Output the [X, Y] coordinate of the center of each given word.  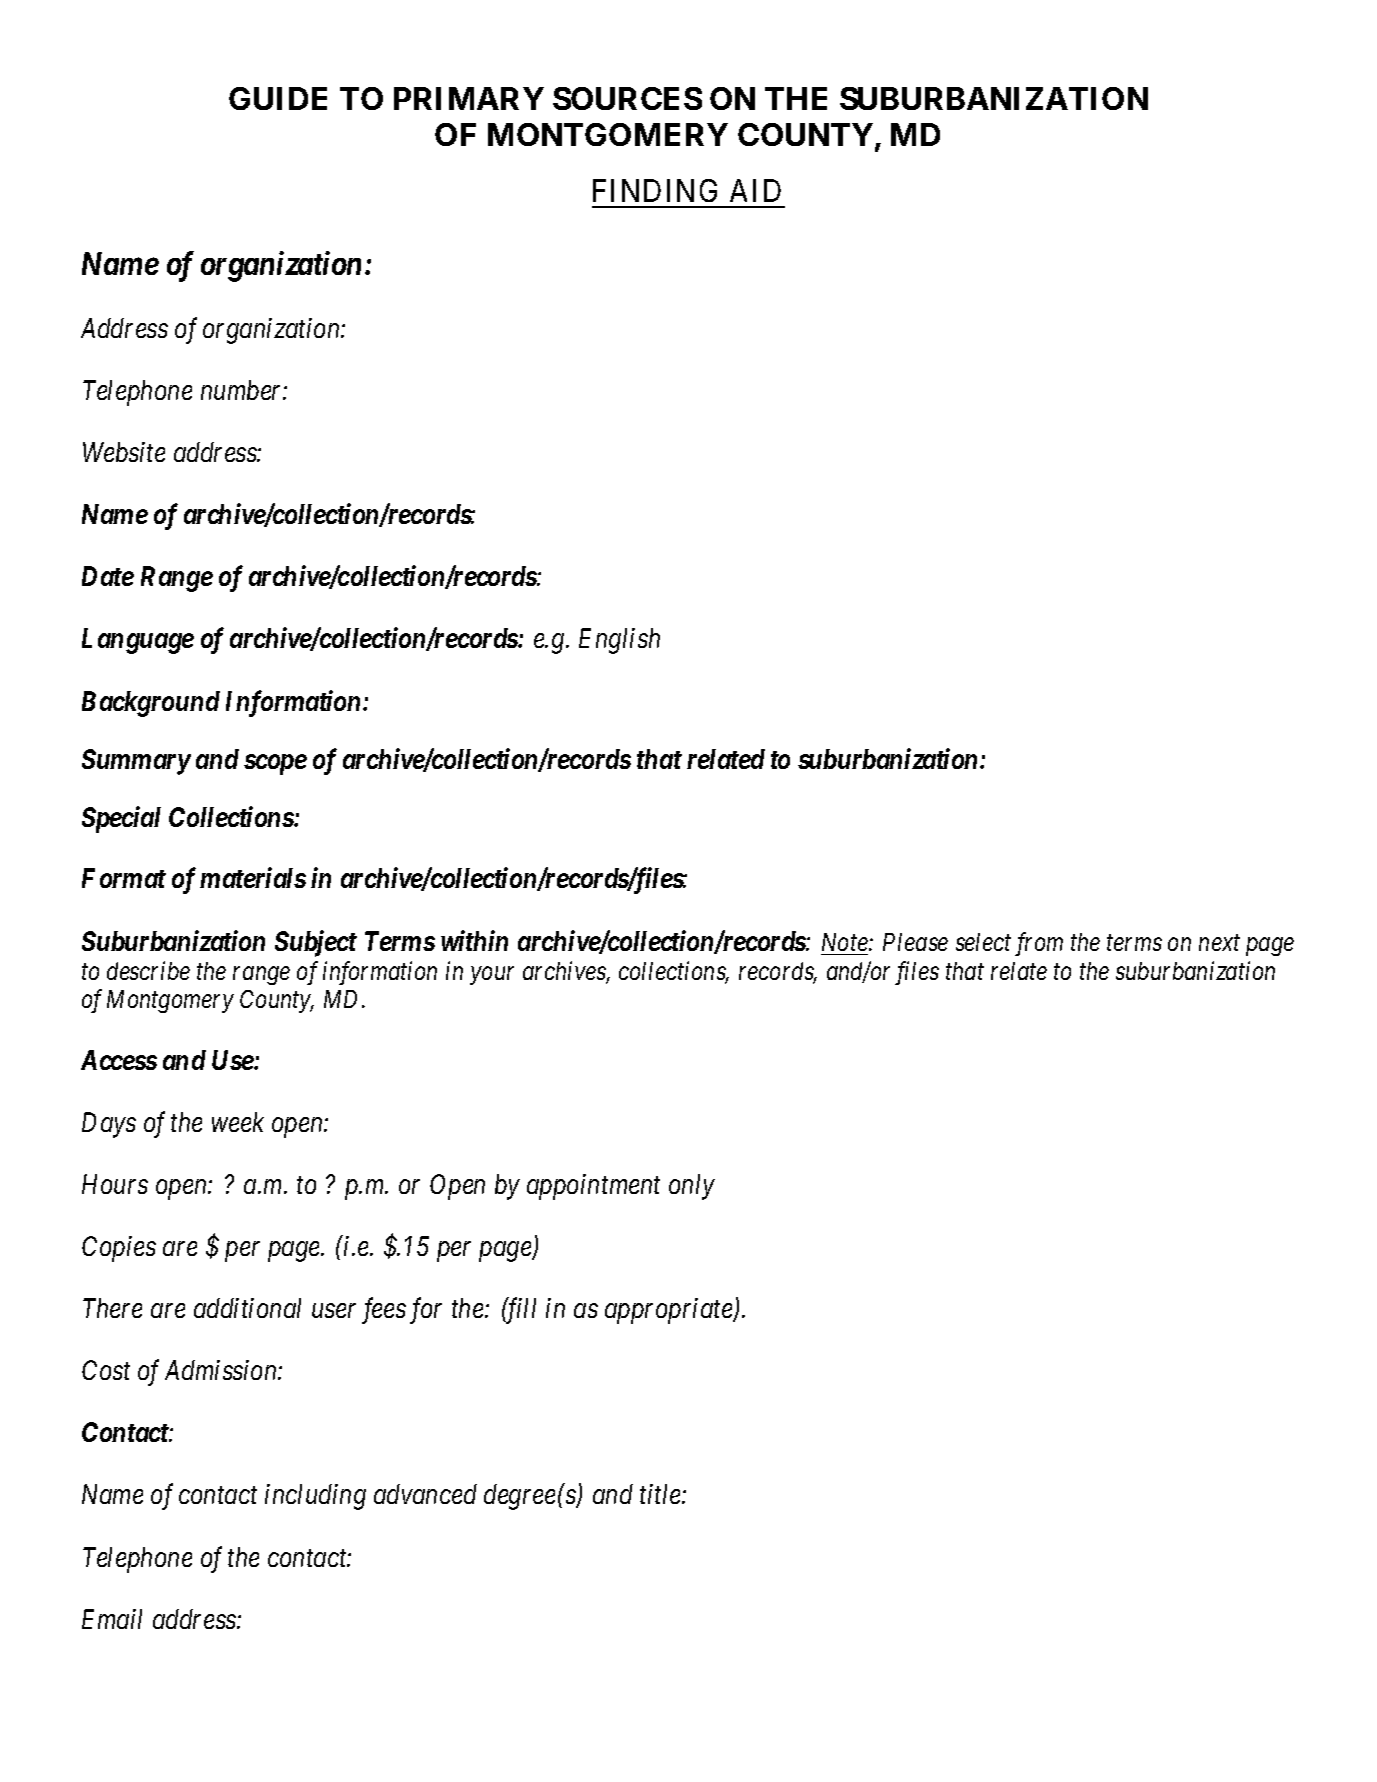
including [315, 1497]
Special [121, 819]
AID [755, 190]
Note [846, 942]
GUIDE [278, 98]
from [1039, 944]
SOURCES [627, 98]
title [661, 1494]
